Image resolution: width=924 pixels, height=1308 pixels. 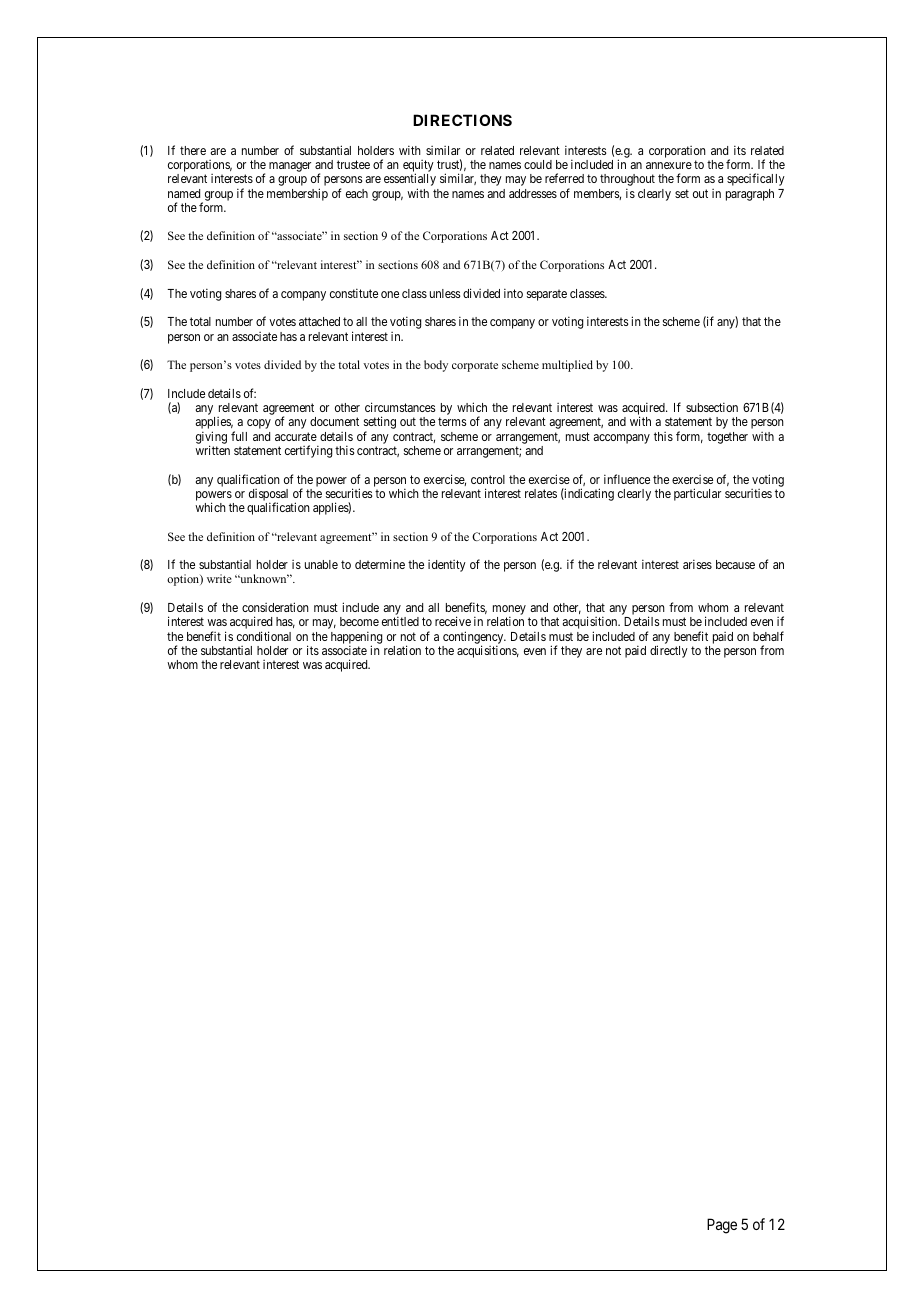 What do you see at coordinates (756, 179) in the screenshot?
I see `specifically` at bounding box center [756, 179].
